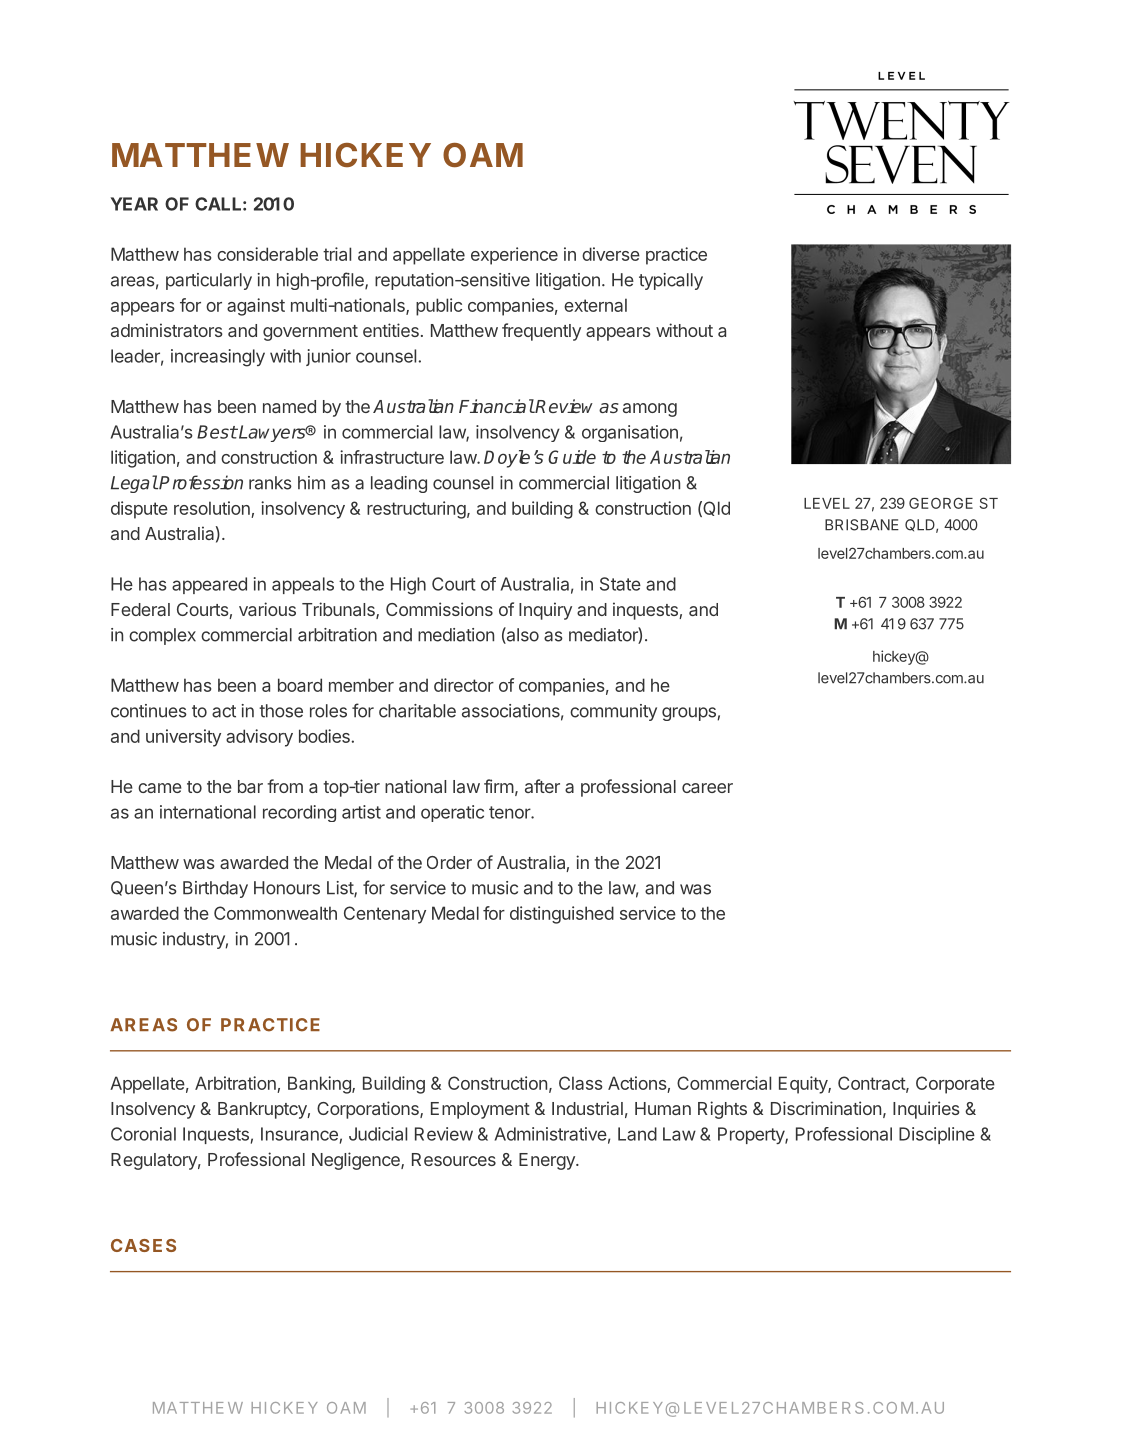  I want to click on community, so click(613, 712).
